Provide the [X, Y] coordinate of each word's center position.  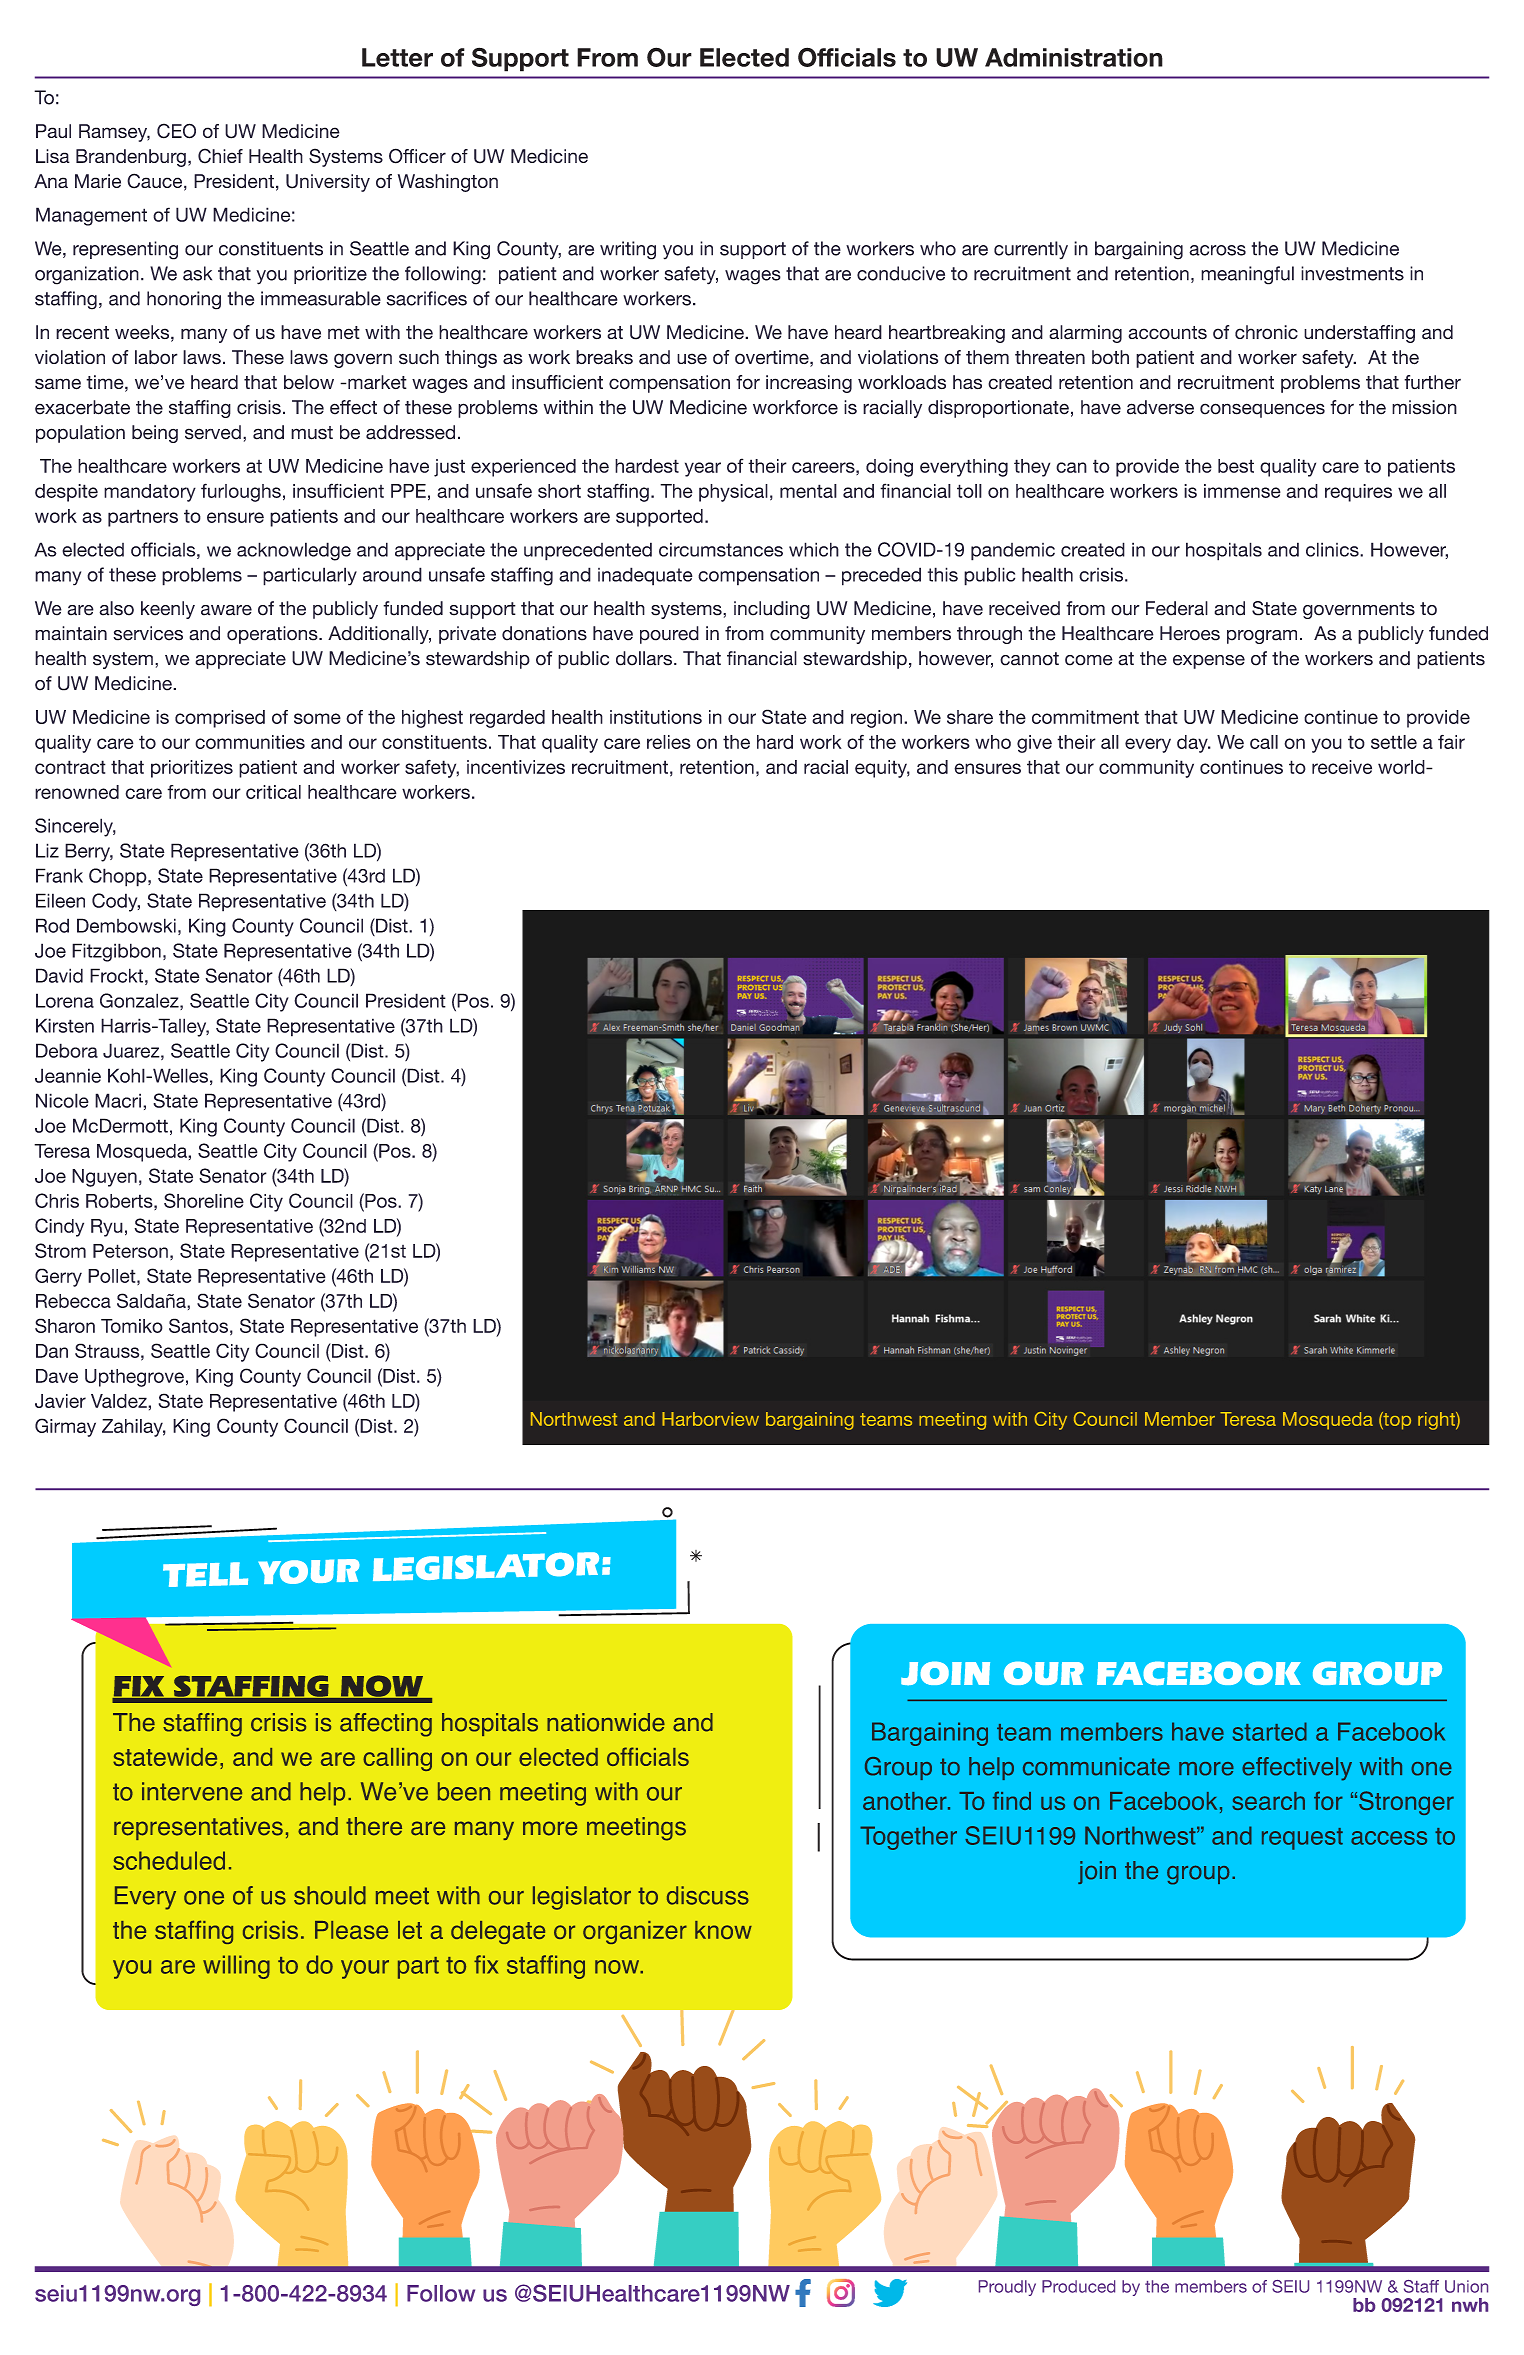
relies [669, 742]
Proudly [1007, 2288]
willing [236, 1967]
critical [273, 792]
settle [1394, 742]
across [1217, 250]
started [1270, 1731]
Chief [220, 156]
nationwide [606, 1722]
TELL [205, 1574]
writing [628, 250]
